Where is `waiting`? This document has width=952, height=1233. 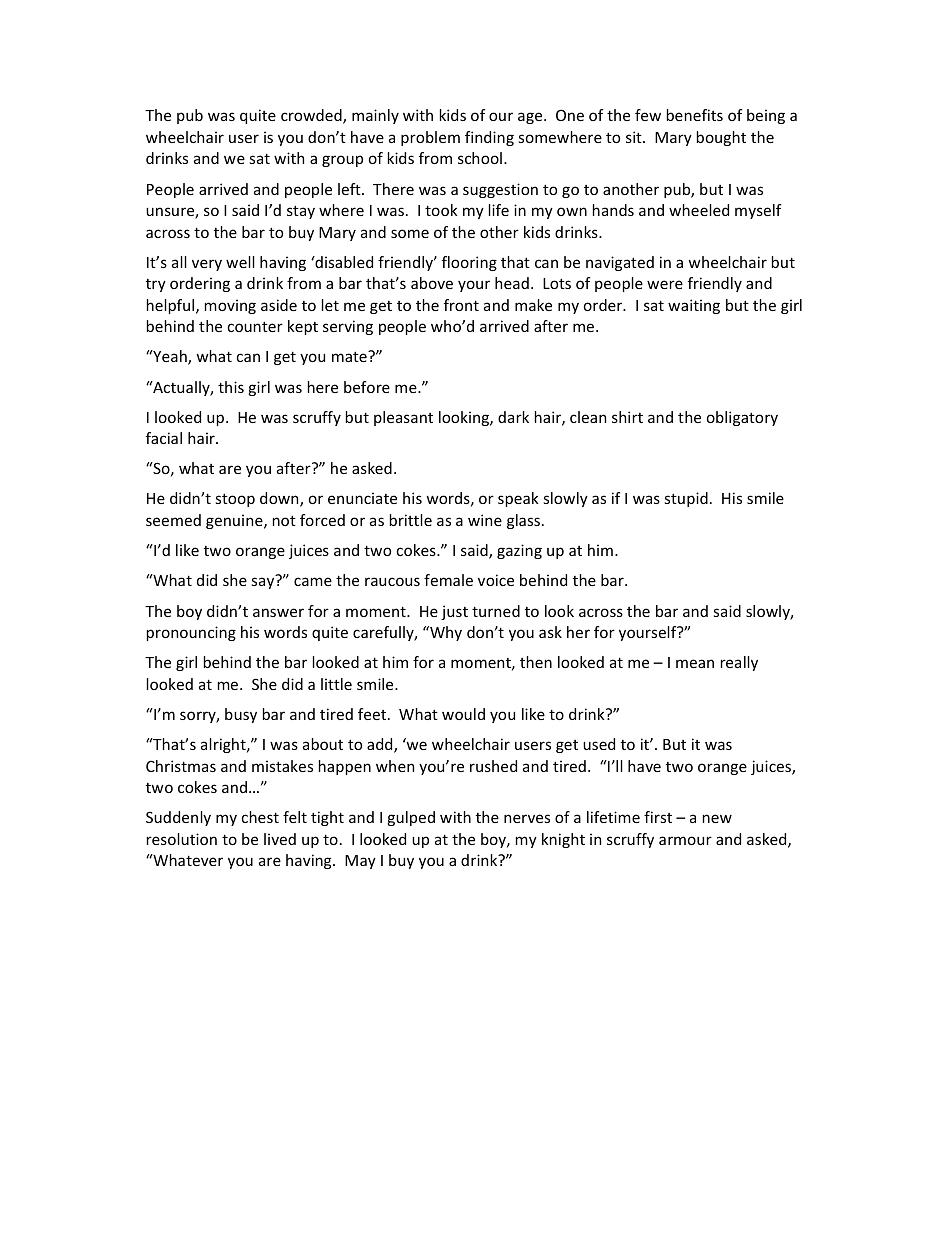 waiting is located at coordinates (694, 306).
